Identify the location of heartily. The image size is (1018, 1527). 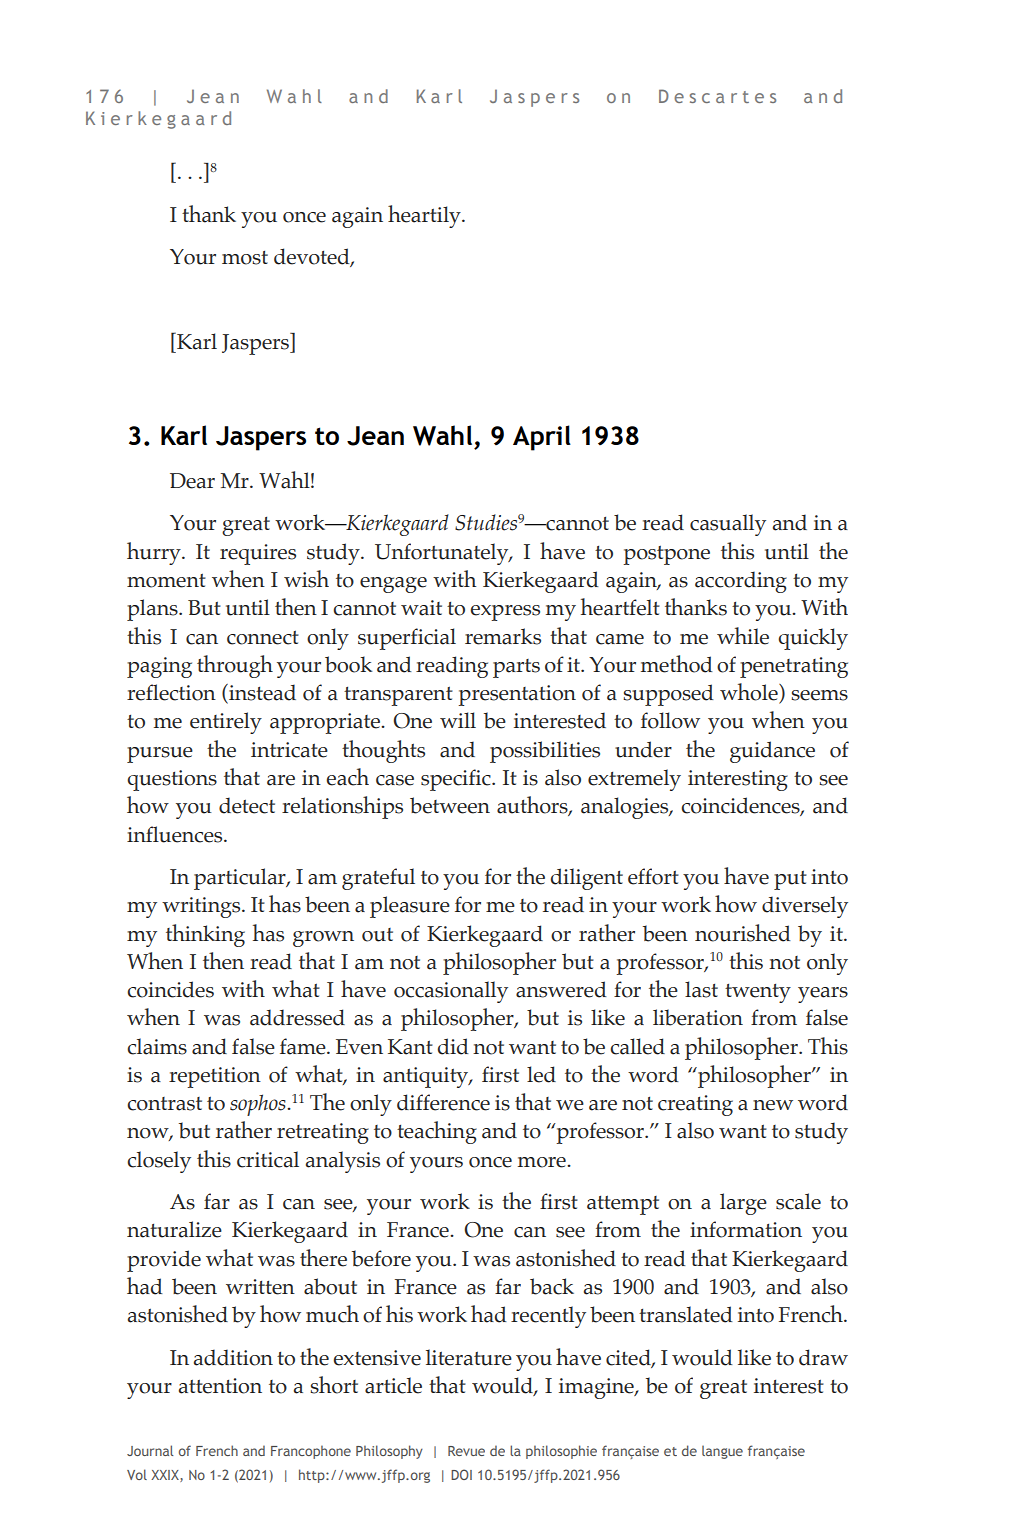
(425, 216).
